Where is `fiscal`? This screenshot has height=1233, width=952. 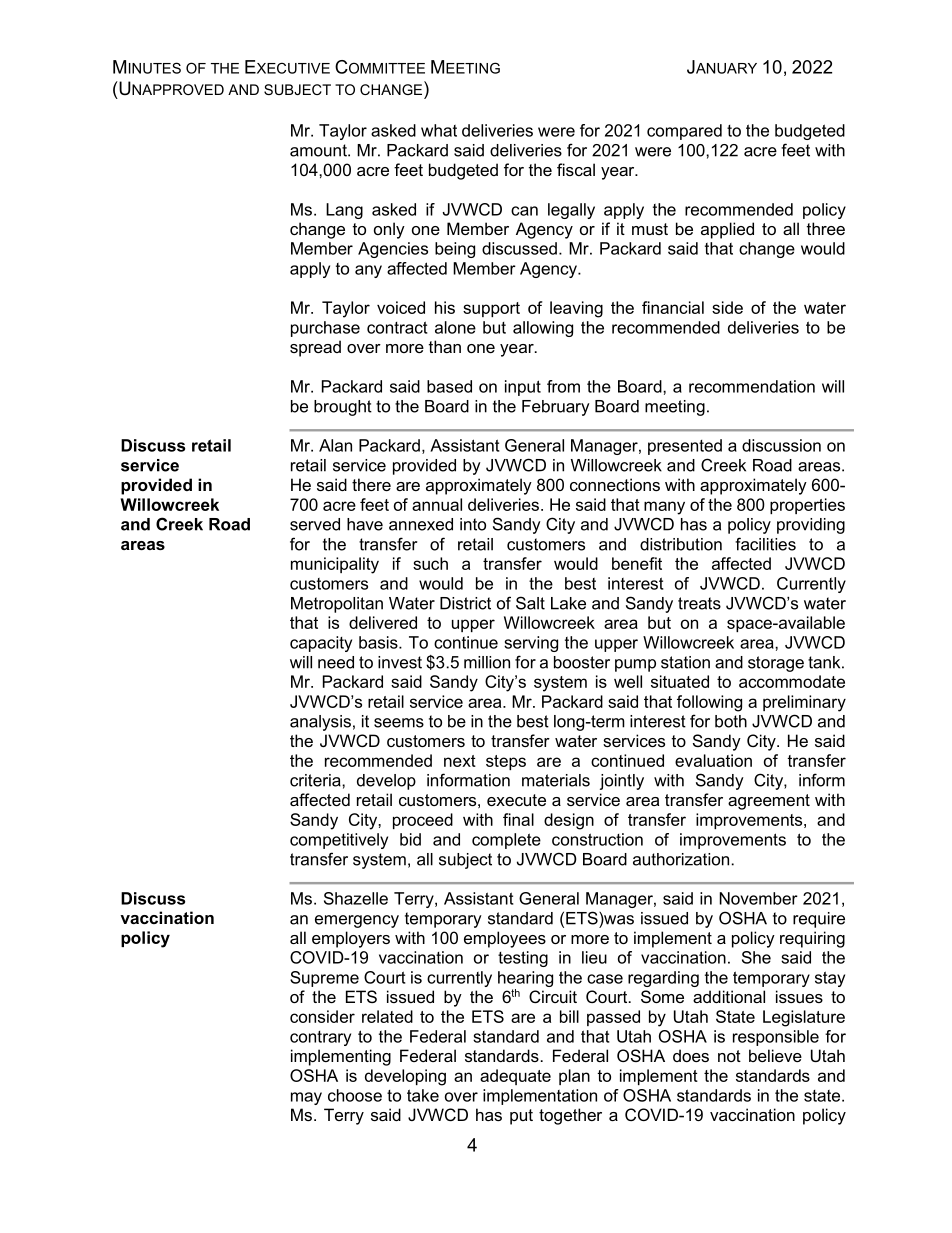
fiscal is located at coordinates (576, 169).
